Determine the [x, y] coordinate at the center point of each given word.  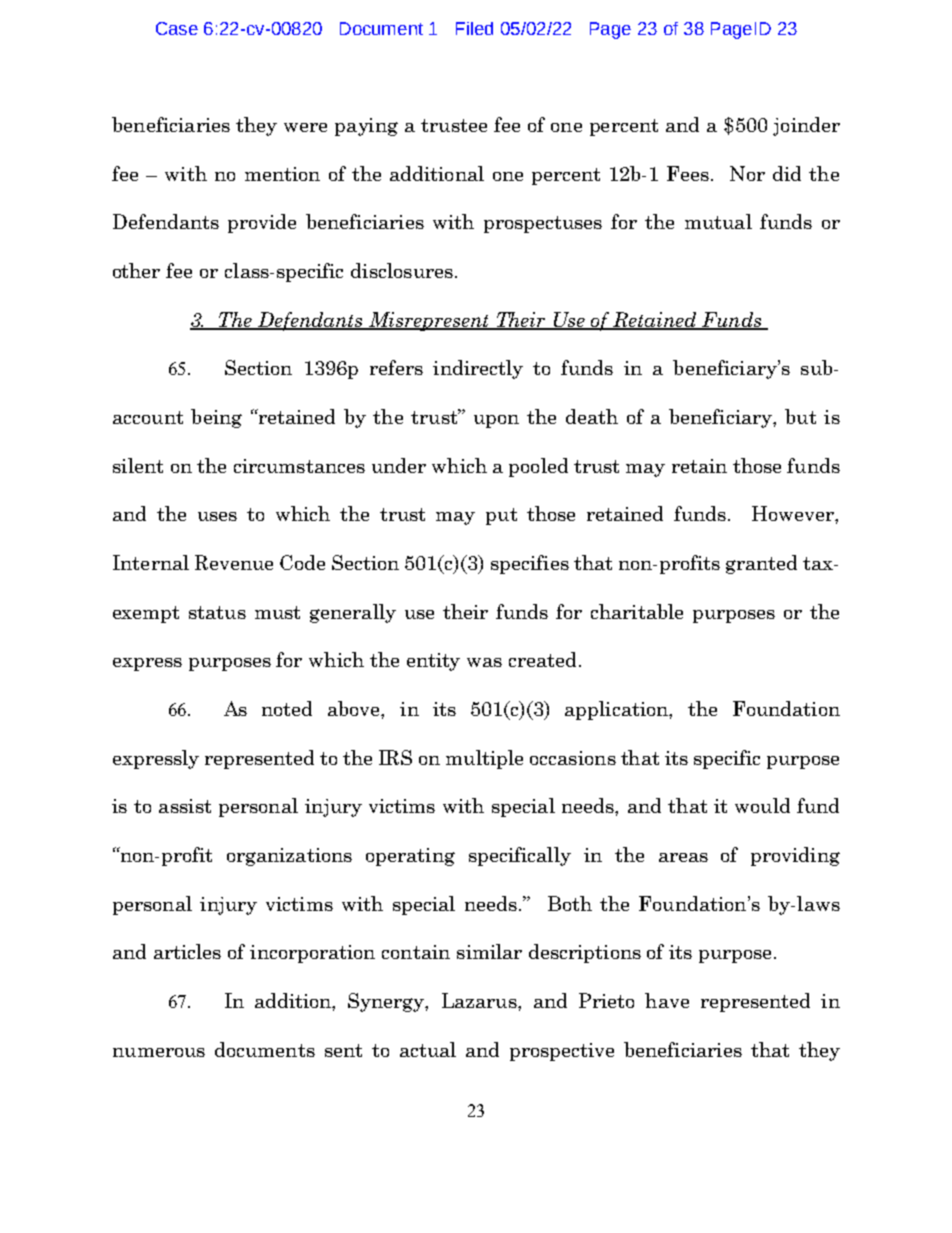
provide [262, 223]
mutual [718, 221]
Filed [474, 28]
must [277, 612]
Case [177, 28]
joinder [806, 126]
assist [185, 806]
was [484, 662]
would [762, 805]
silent [138, 465]
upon [496, 421]
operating [410, 857]
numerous [159, 1052]
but [800, 416]
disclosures [402, 270]
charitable [637, 611]
